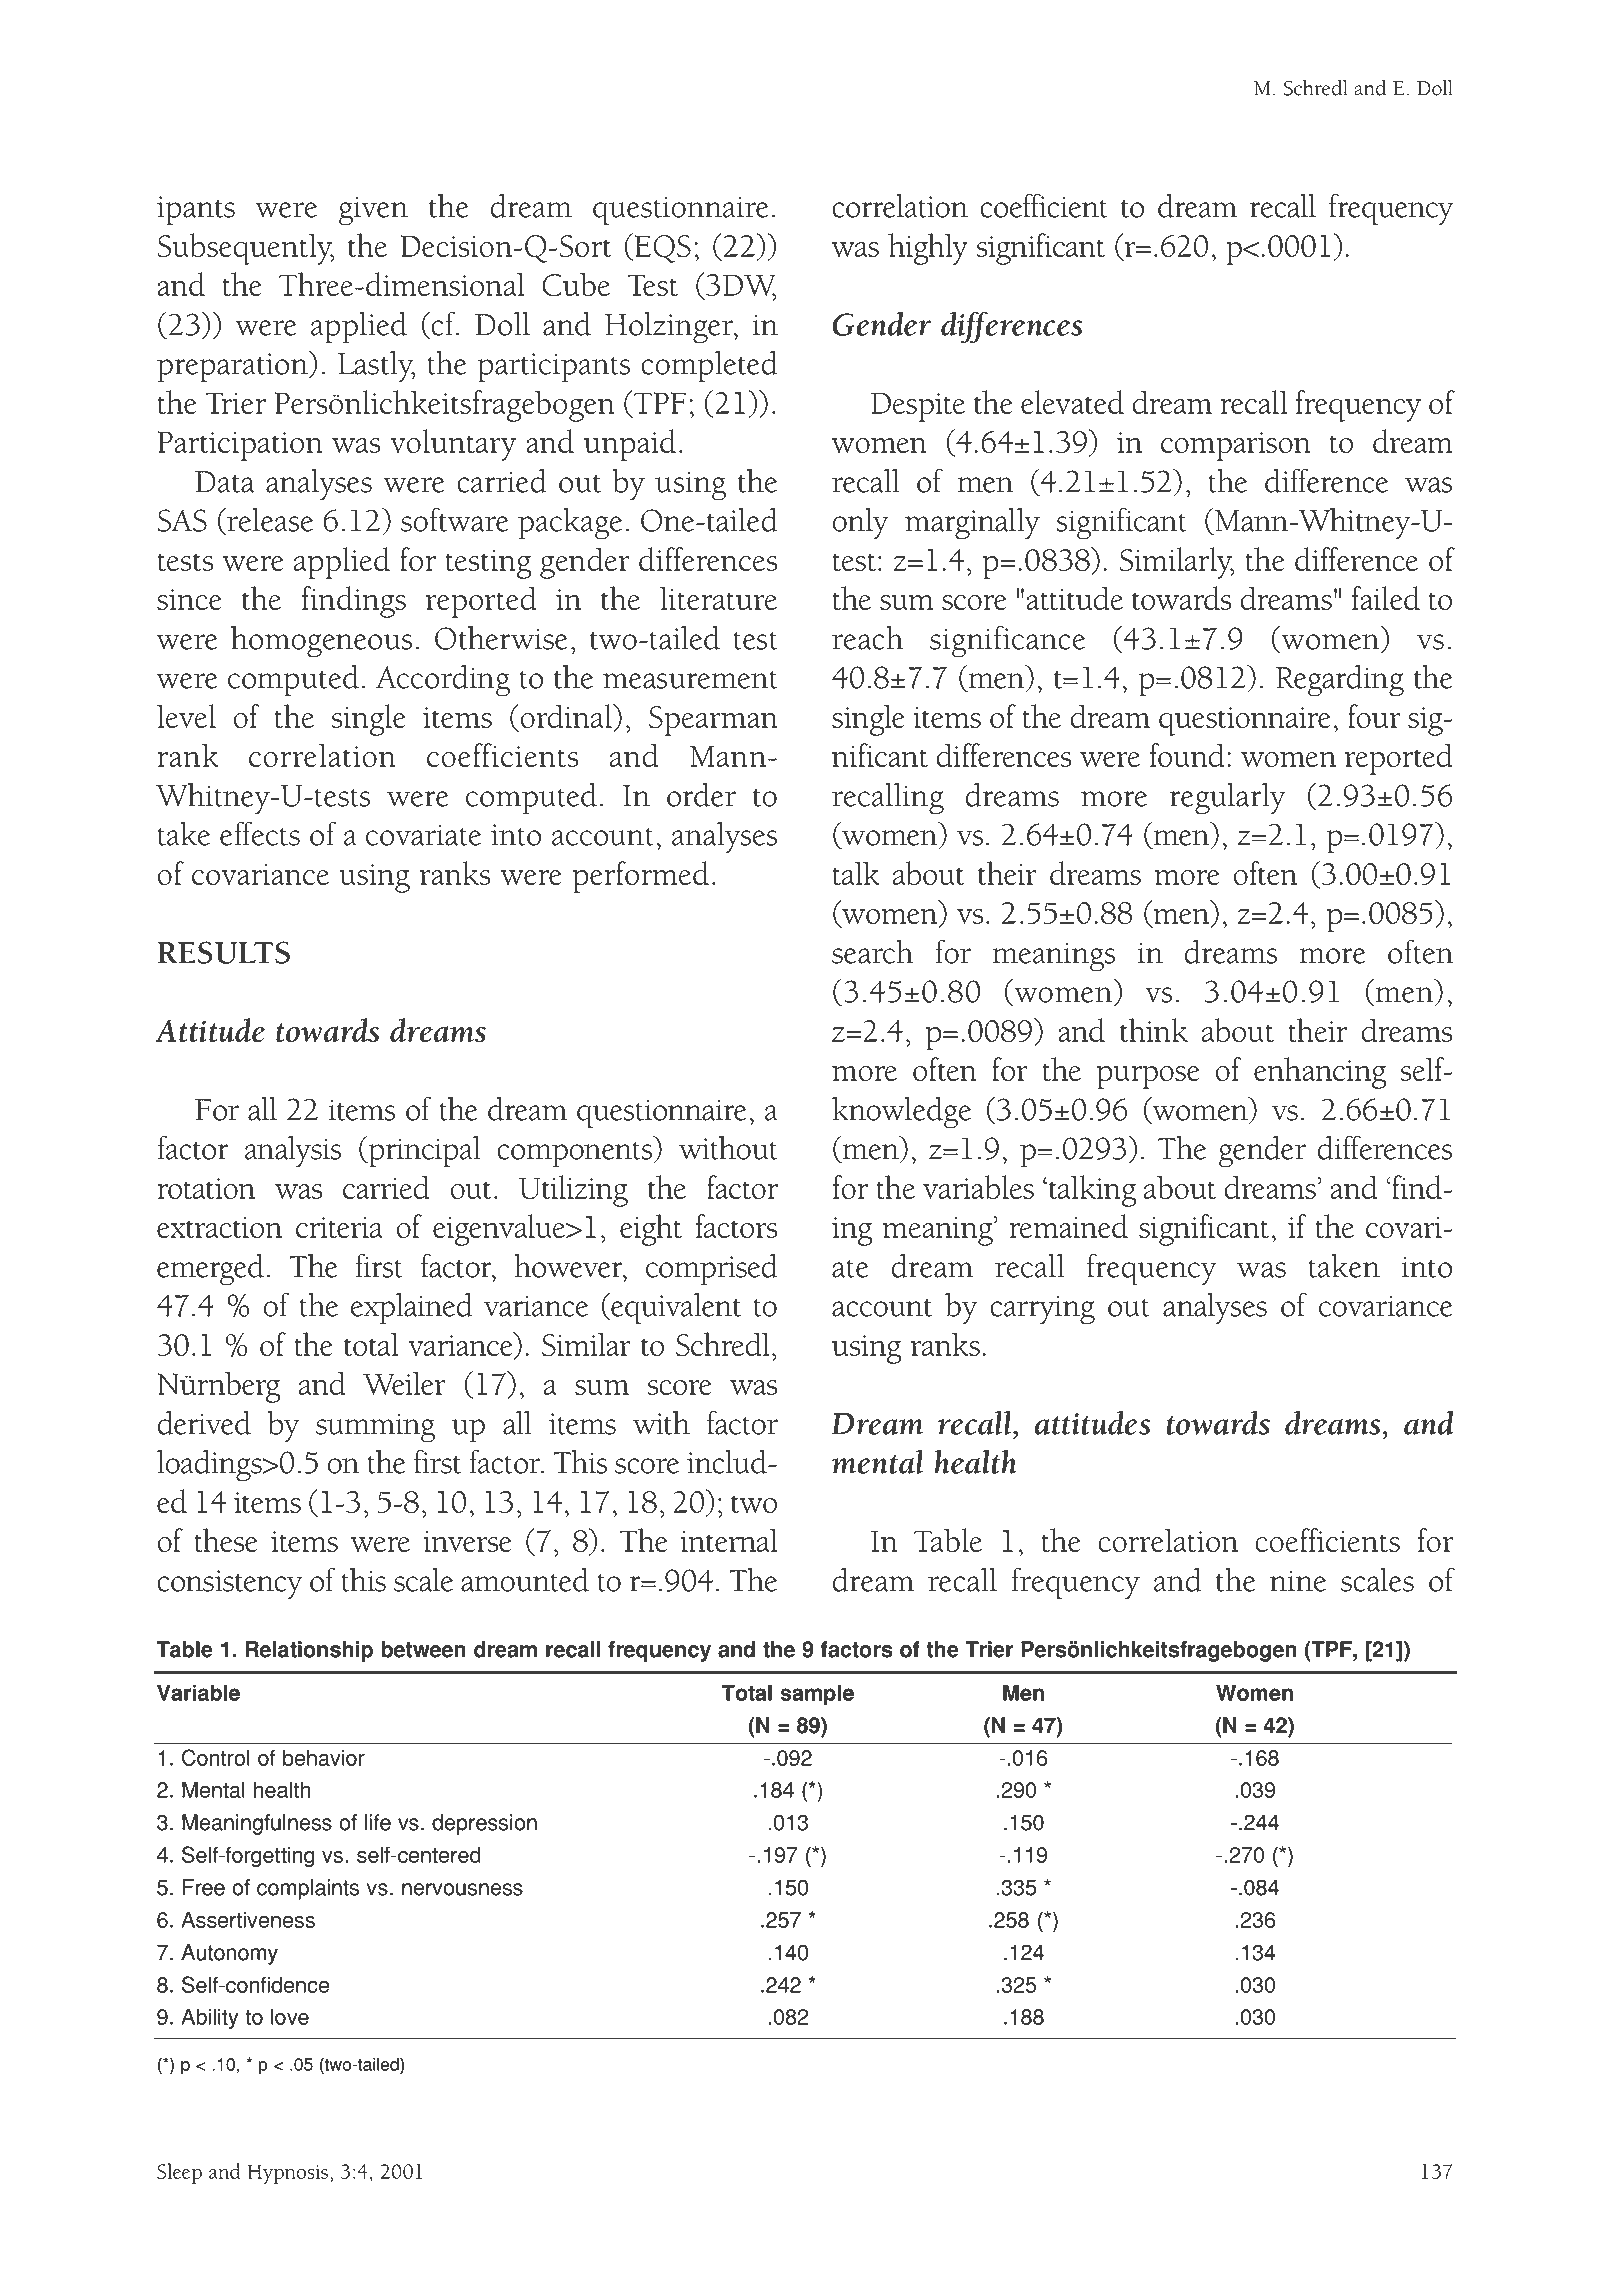 This screenshot has height=2276, width=1608. Describe the element at coordinates (1227, 799) in the screenshot. I see `regularly` at that location.
